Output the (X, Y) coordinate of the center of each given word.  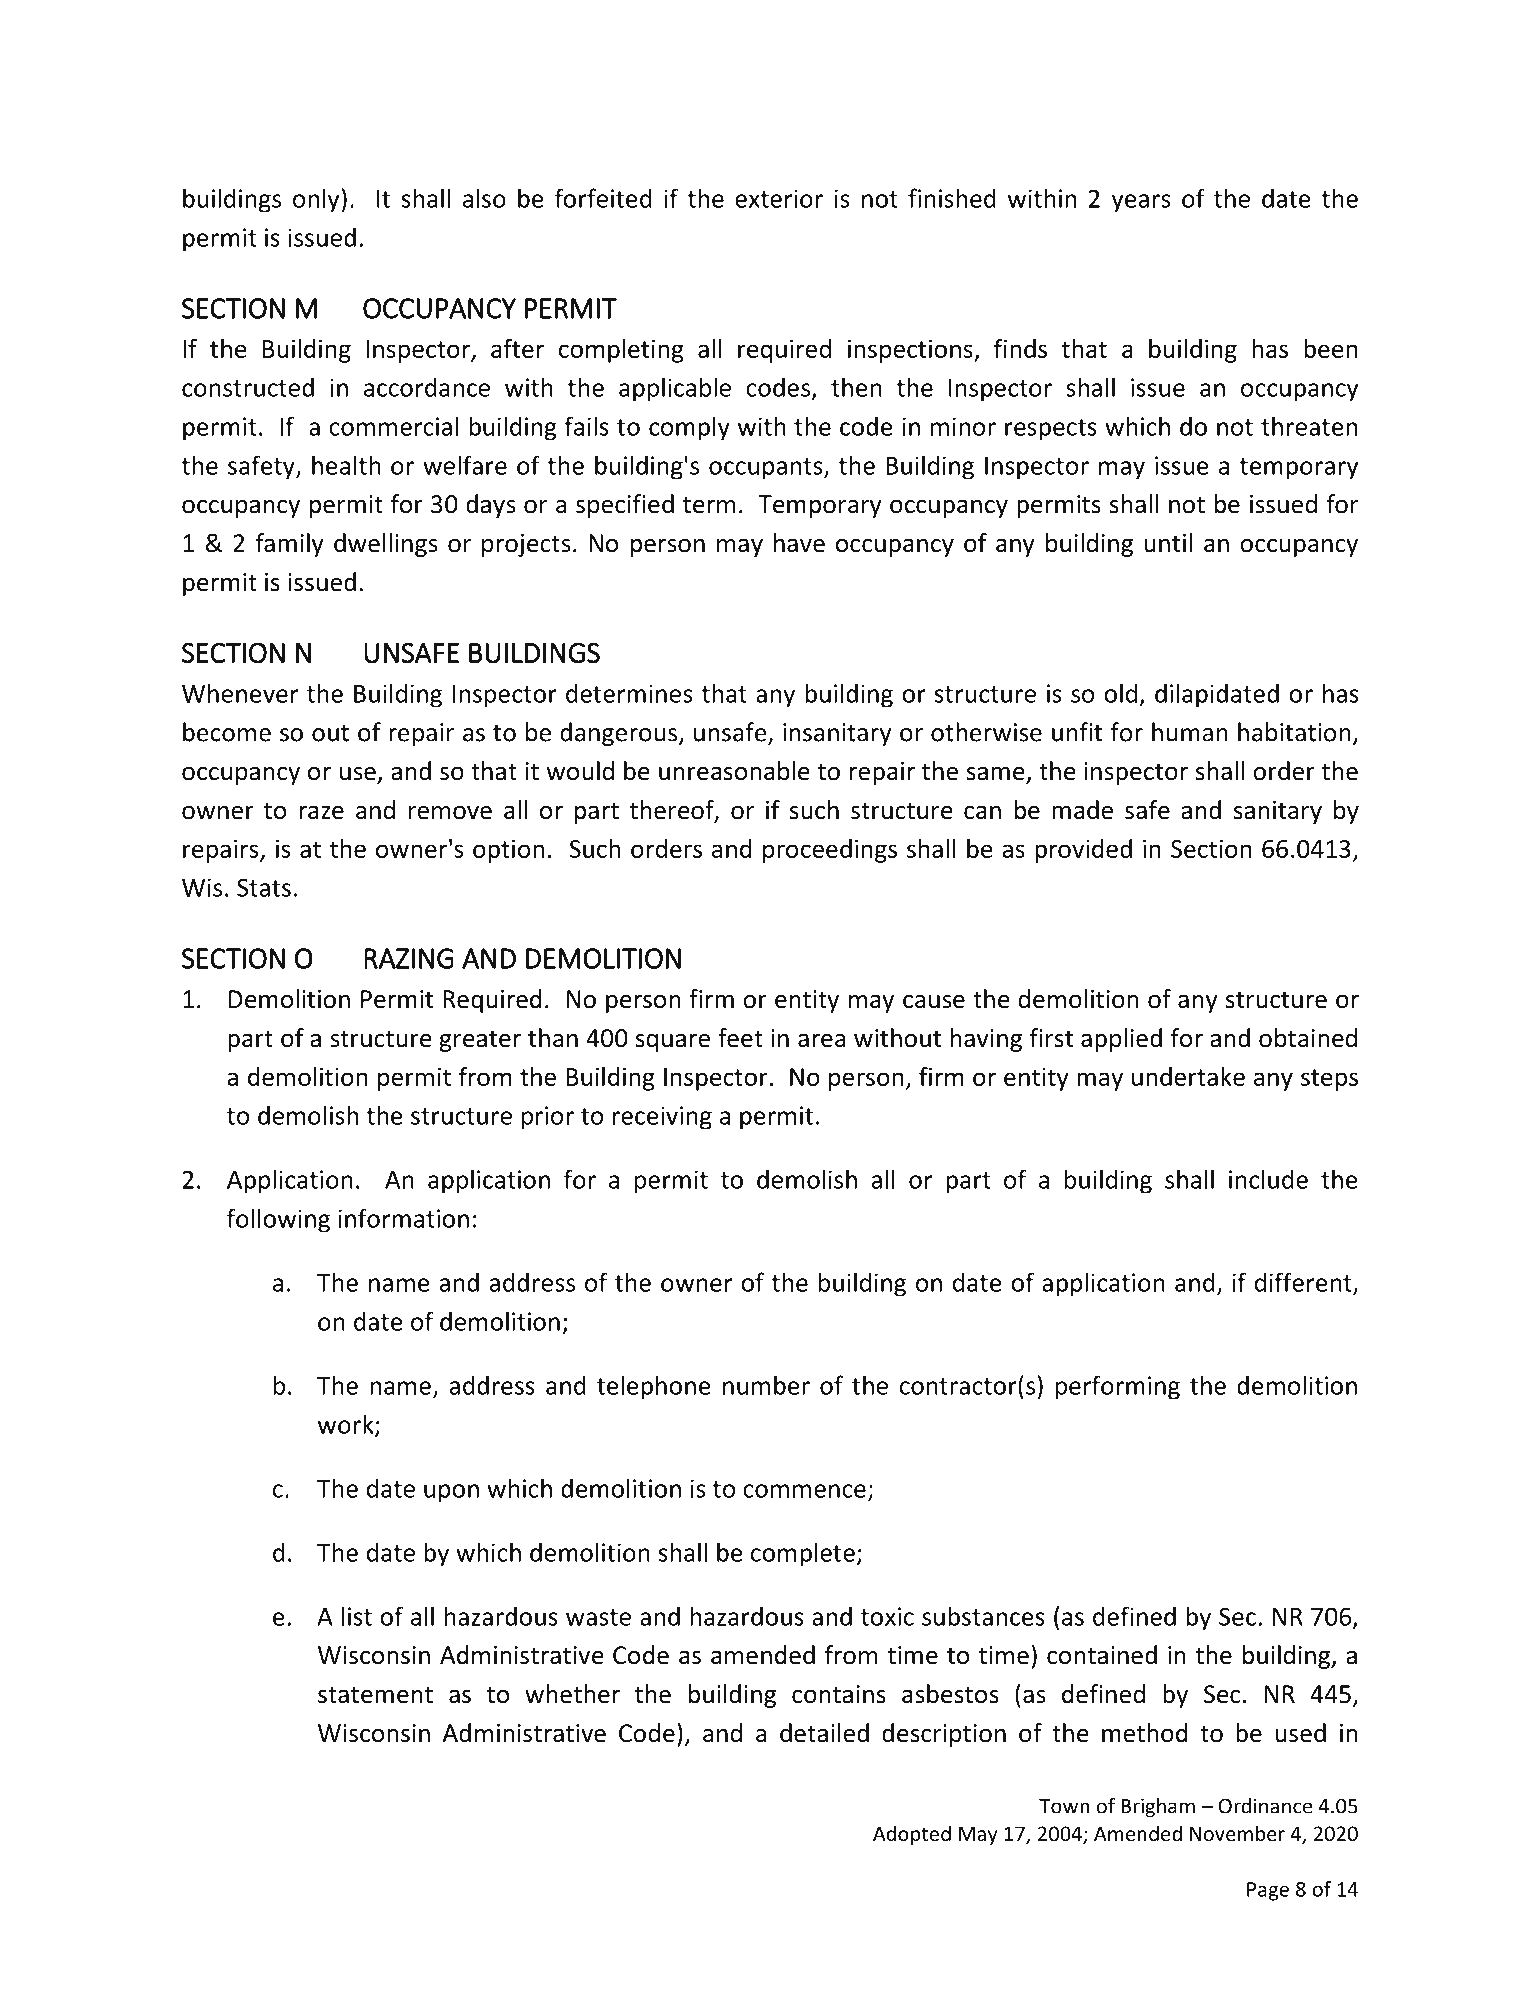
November (1237, 1833)
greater (480, 1041)
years (1141, 203)
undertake (1188, 1076)
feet (740, 1038)
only (317, 200)
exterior (779, 198)
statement (375, 1695)
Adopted (912, 1835)
